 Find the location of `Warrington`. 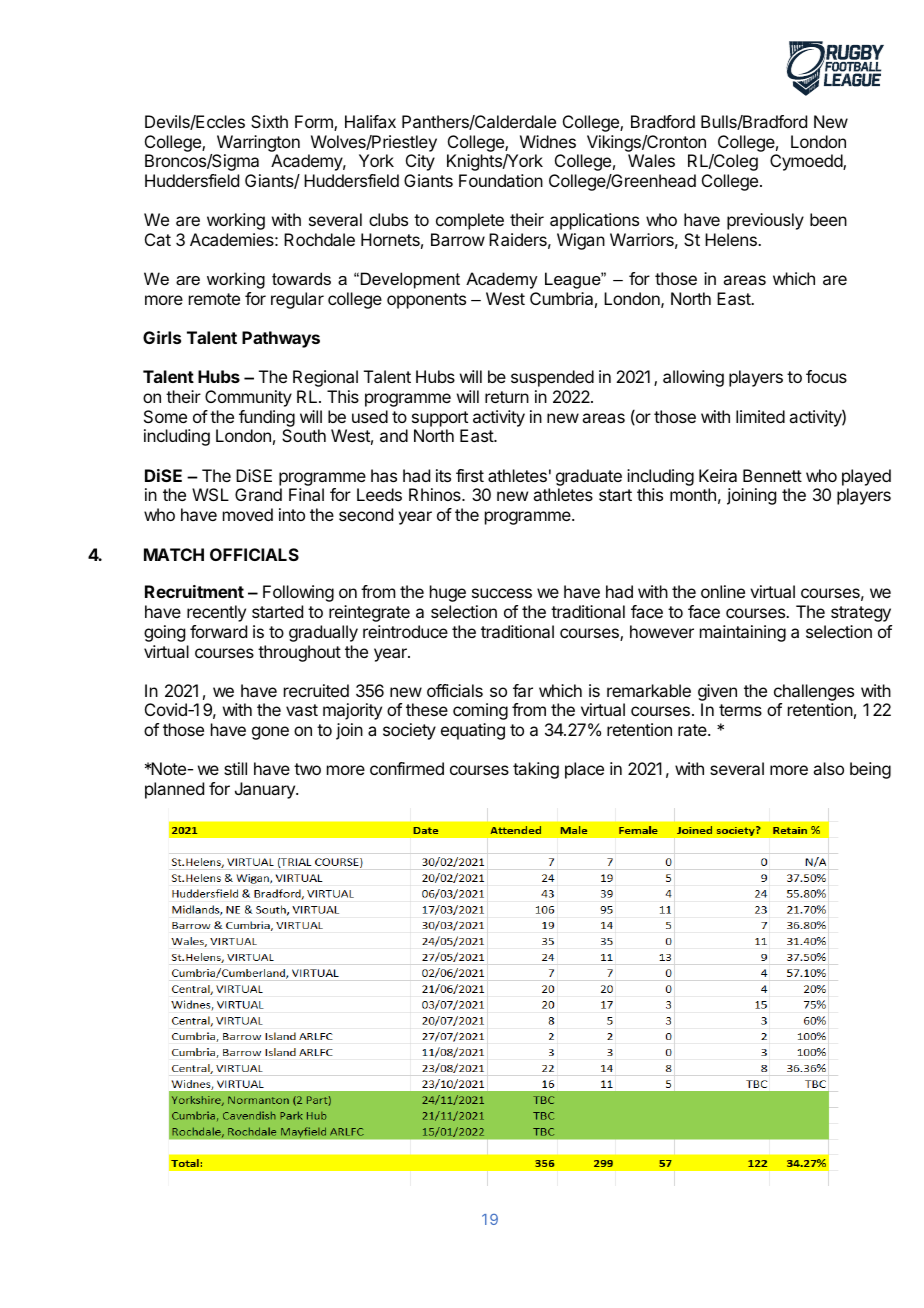

Warrington is located at coordinates (258, 143).
